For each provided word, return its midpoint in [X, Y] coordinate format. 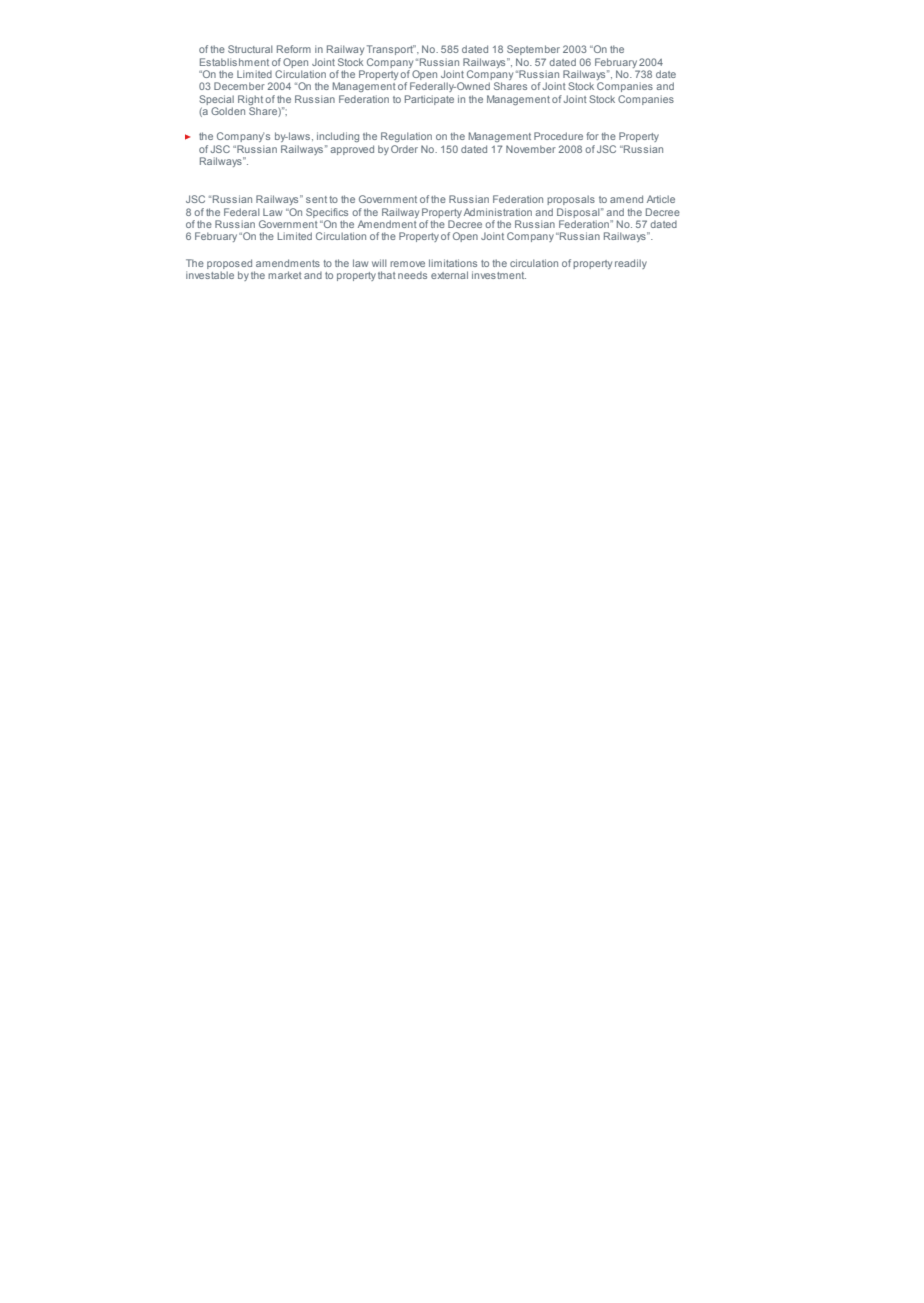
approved [352, 150]
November [531, 149]
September [533, 50]
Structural [250, 49]
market [285, 275]
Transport [391, 50]
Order [404, 149]
